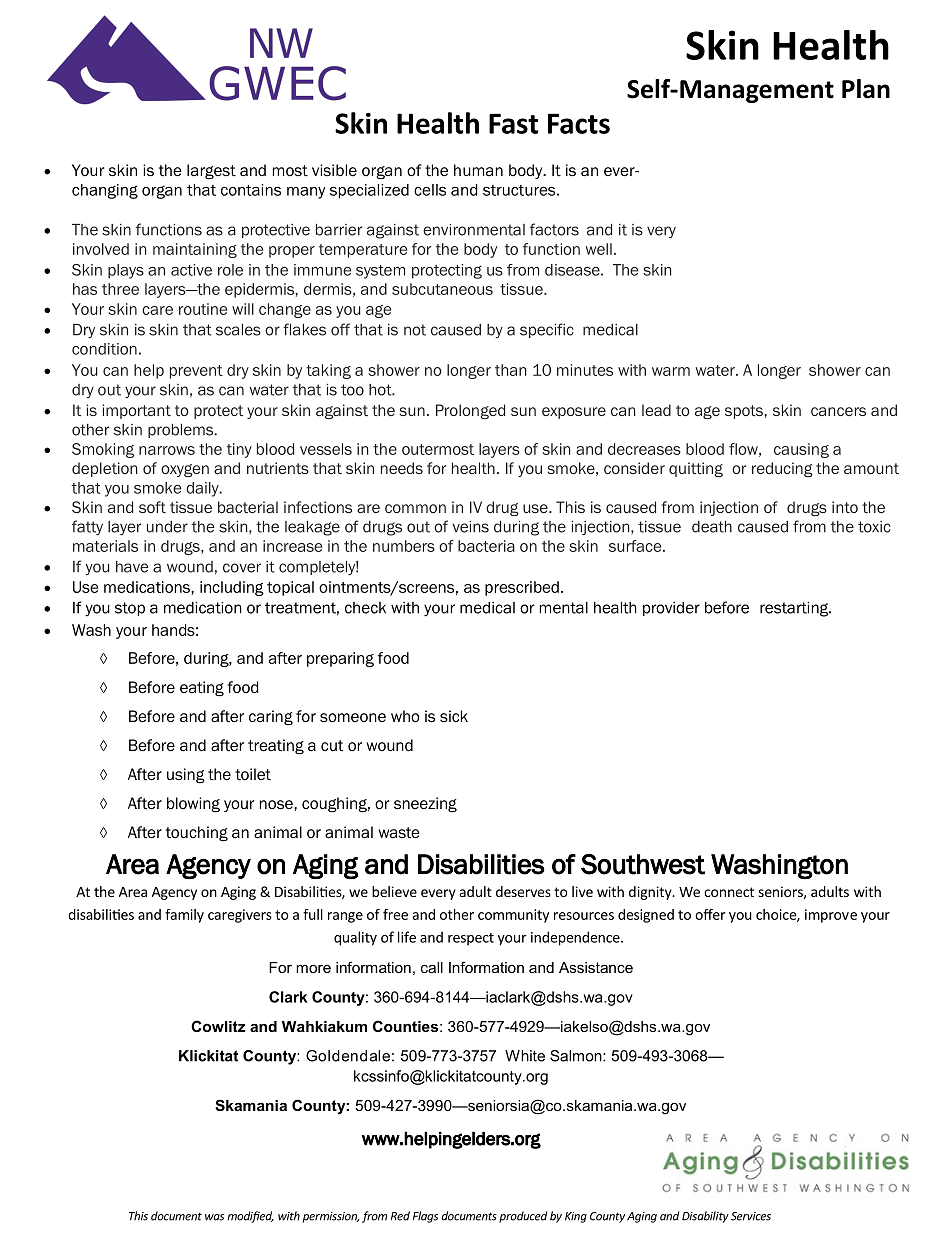 The height and width of the screenshot is (1233, 952). Describe the element at coordinates (782, 469) in the screenshot. I see `reducing` at that location.
